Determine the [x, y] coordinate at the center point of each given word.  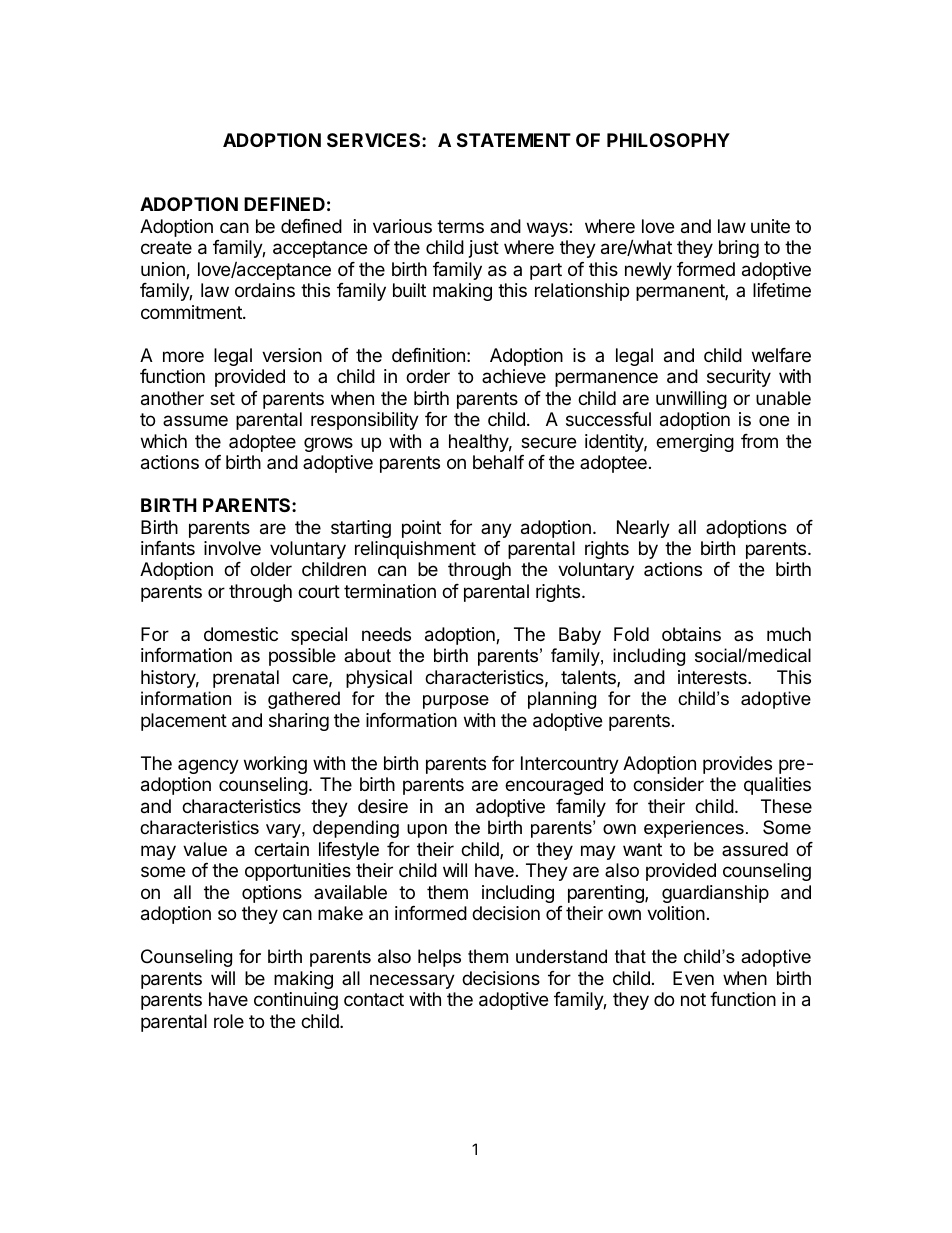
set [222, 398]
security [739, 378]
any [496, 530]
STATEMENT [514, 140]
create [166, 247]
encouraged [554, 786]
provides [737, 765]
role [229, 1021]
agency [208, 766]
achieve [514, 376]
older [271, 569]
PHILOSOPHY [668, 140]
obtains [691, 634]
